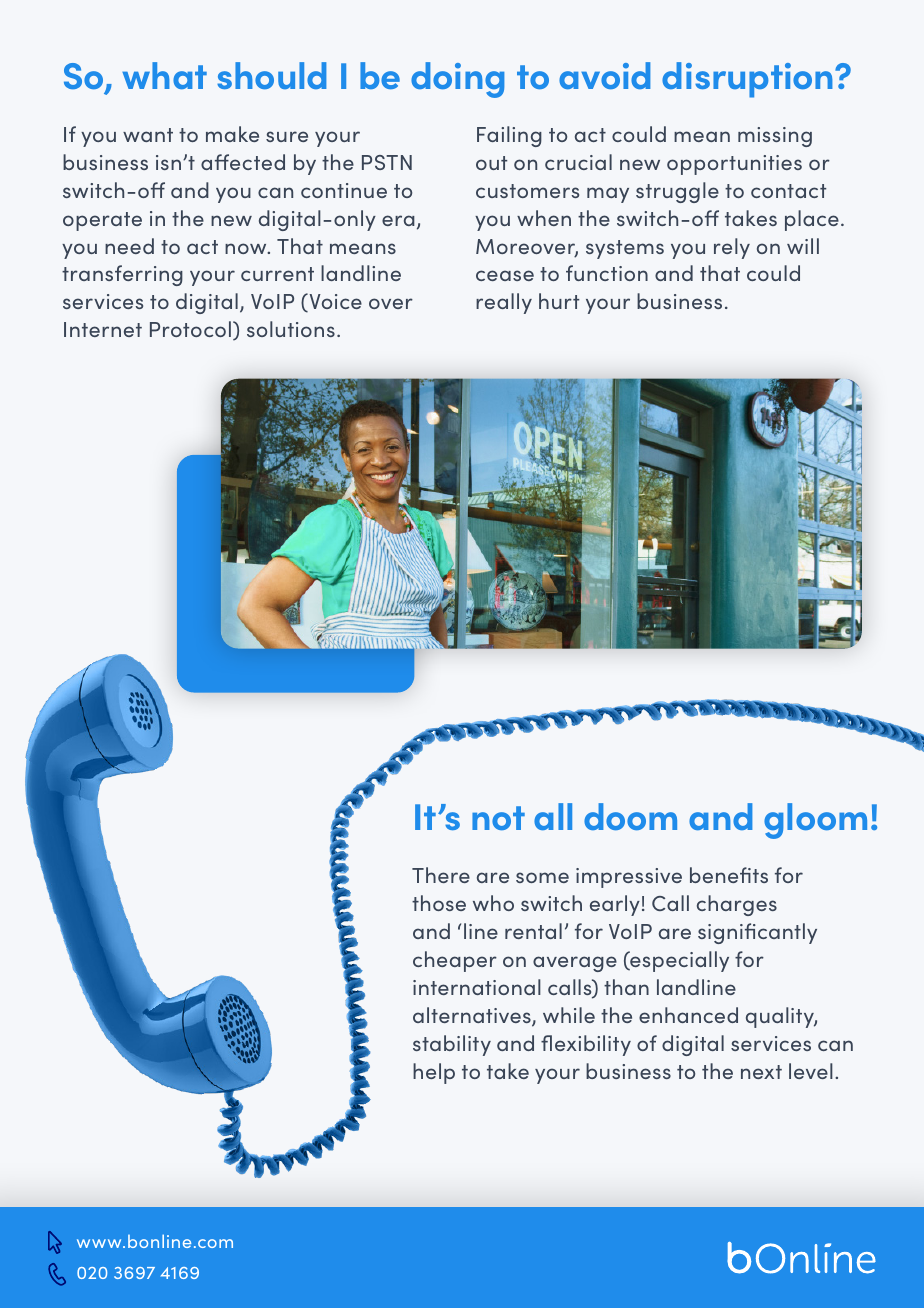 This page has width=924, height=1308. Describe the element at coordinates (630, 816) in the page. I see `doom` at that location.
